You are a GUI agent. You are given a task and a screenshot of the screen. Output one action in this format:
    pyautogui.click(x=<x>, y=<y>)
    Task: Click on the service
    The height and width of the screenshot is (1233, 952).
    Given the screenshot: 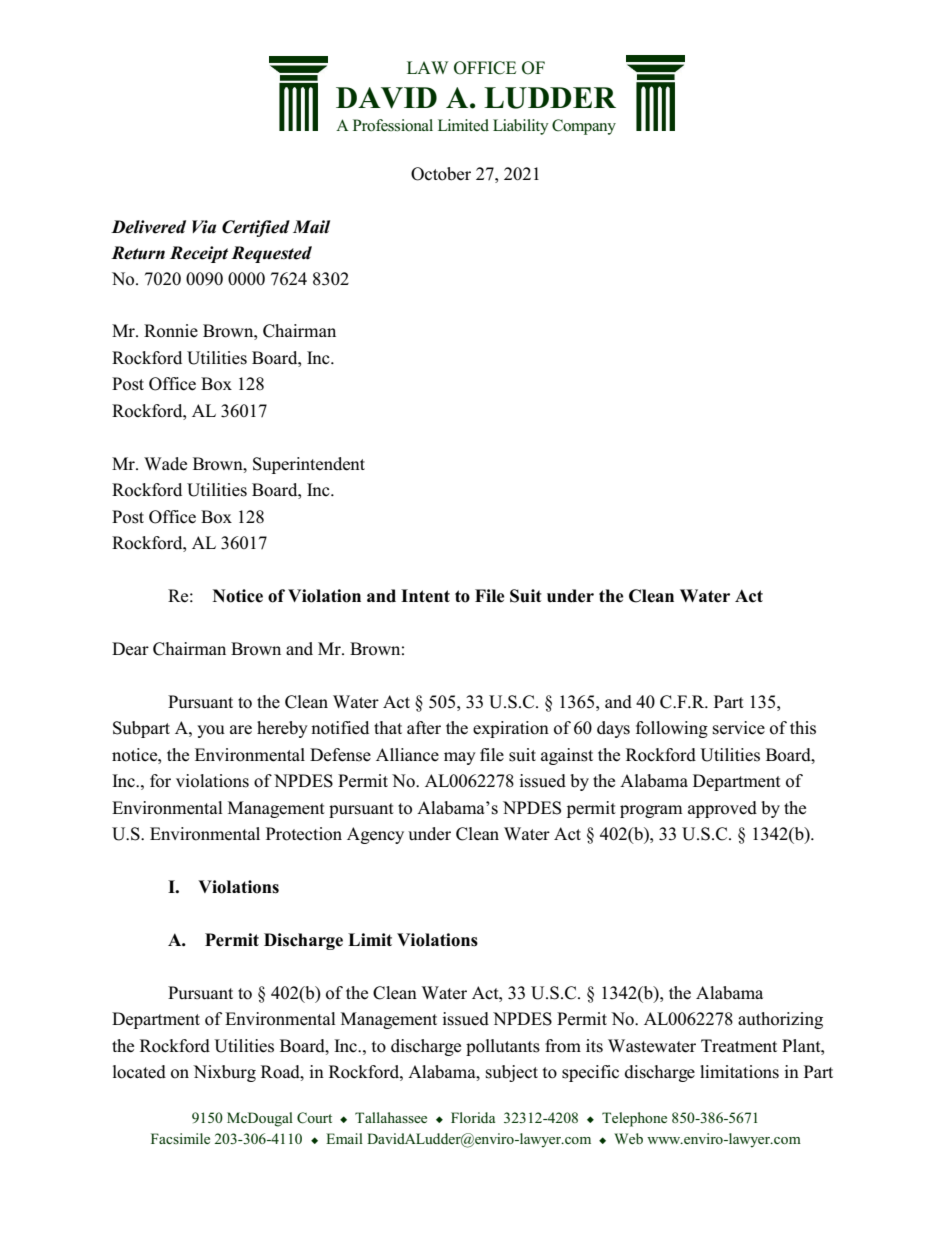 What is the action you would take?
    pyautogui.click(x=739, y=728)
